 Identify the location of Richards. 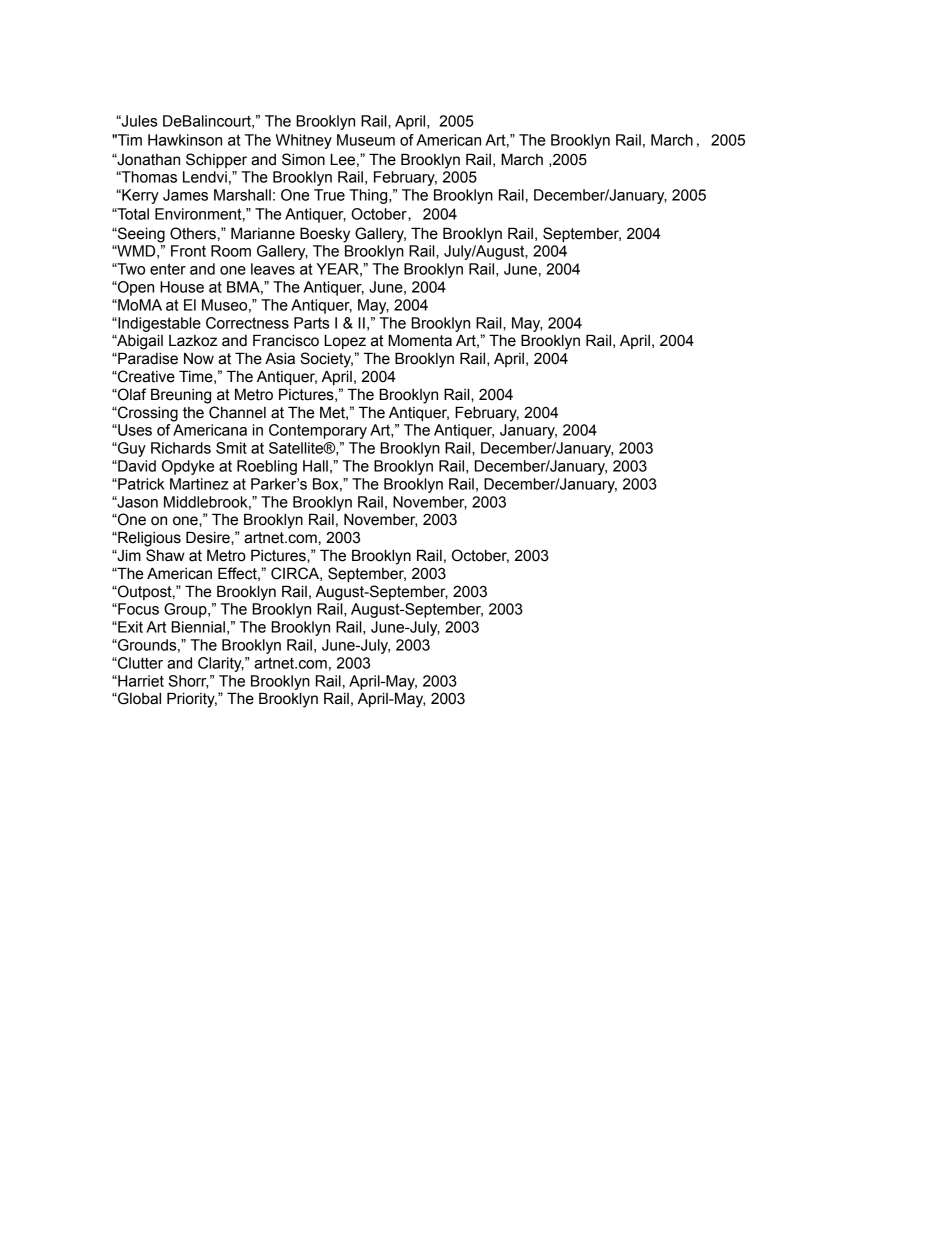
(181, 448).
